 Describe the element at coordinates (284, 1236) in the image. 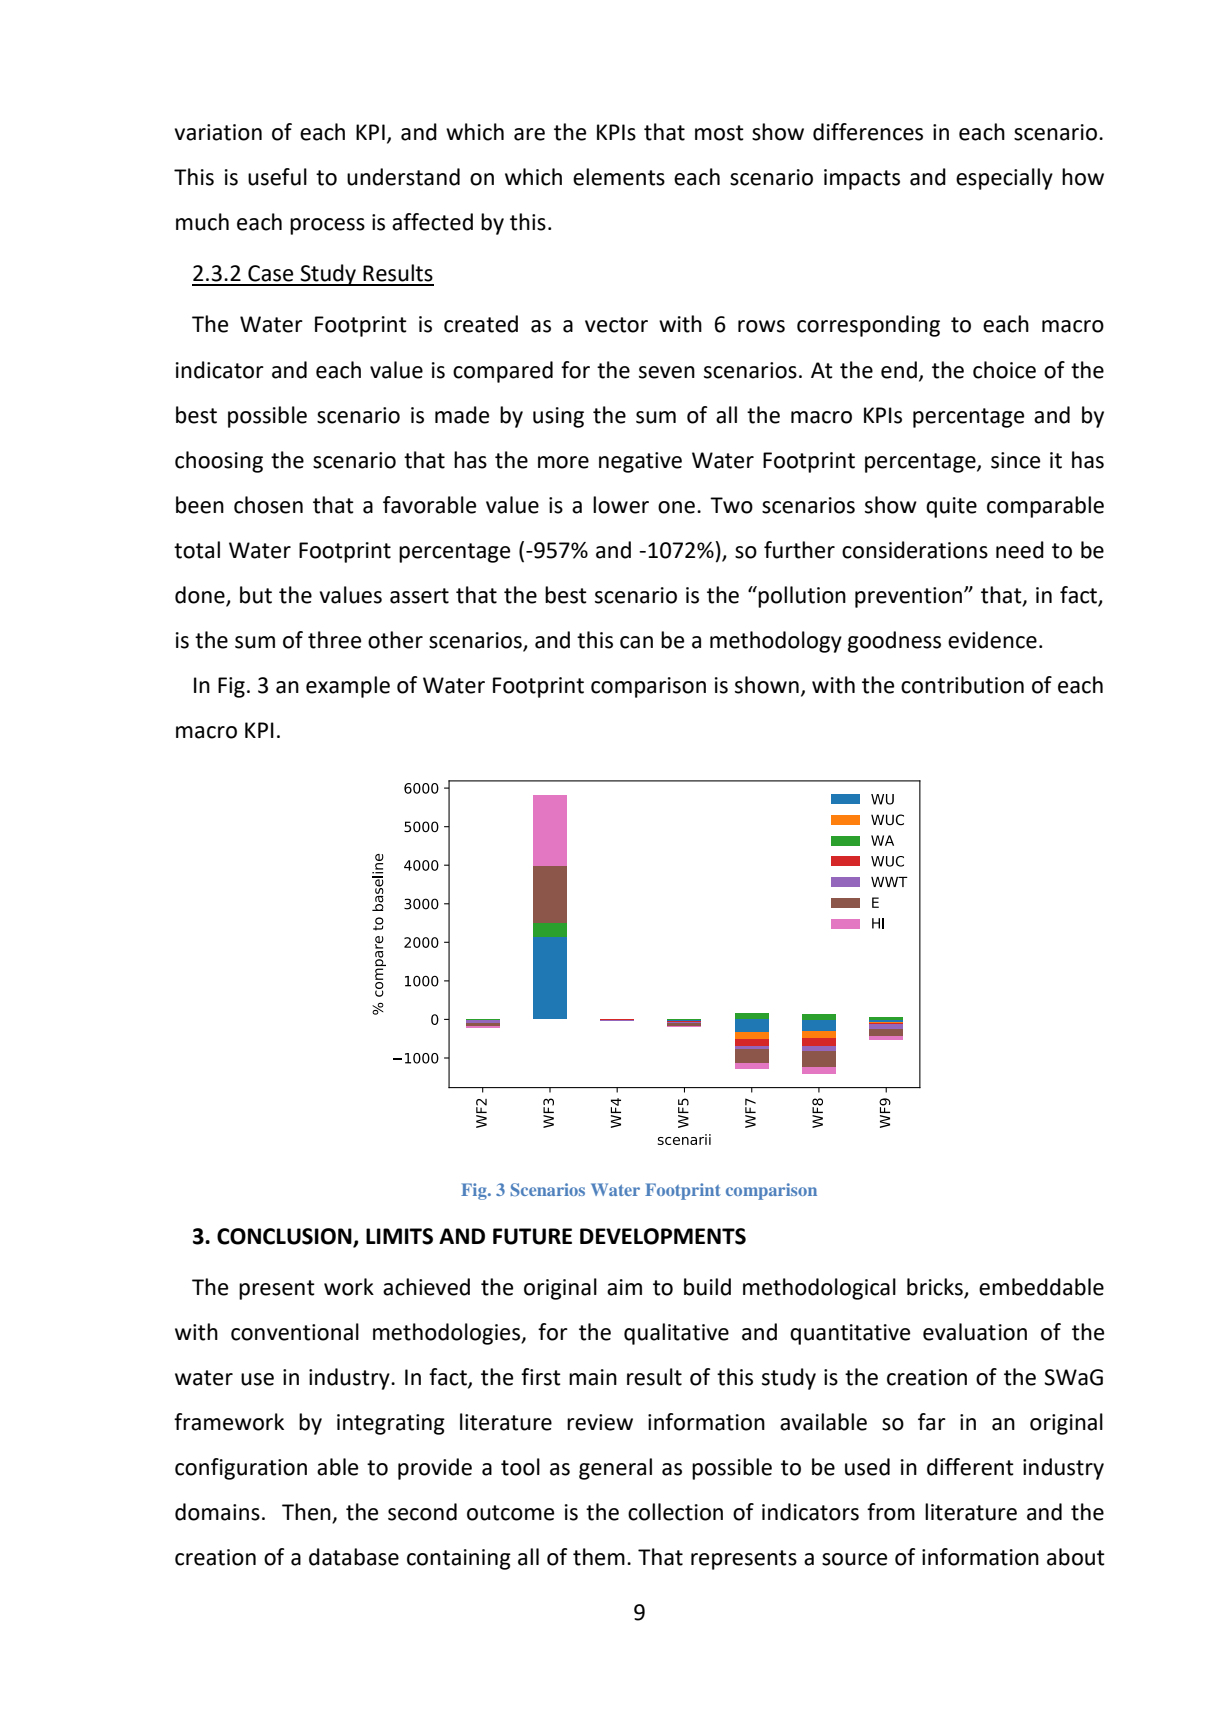

I see `CONCLUSION` at that location.
